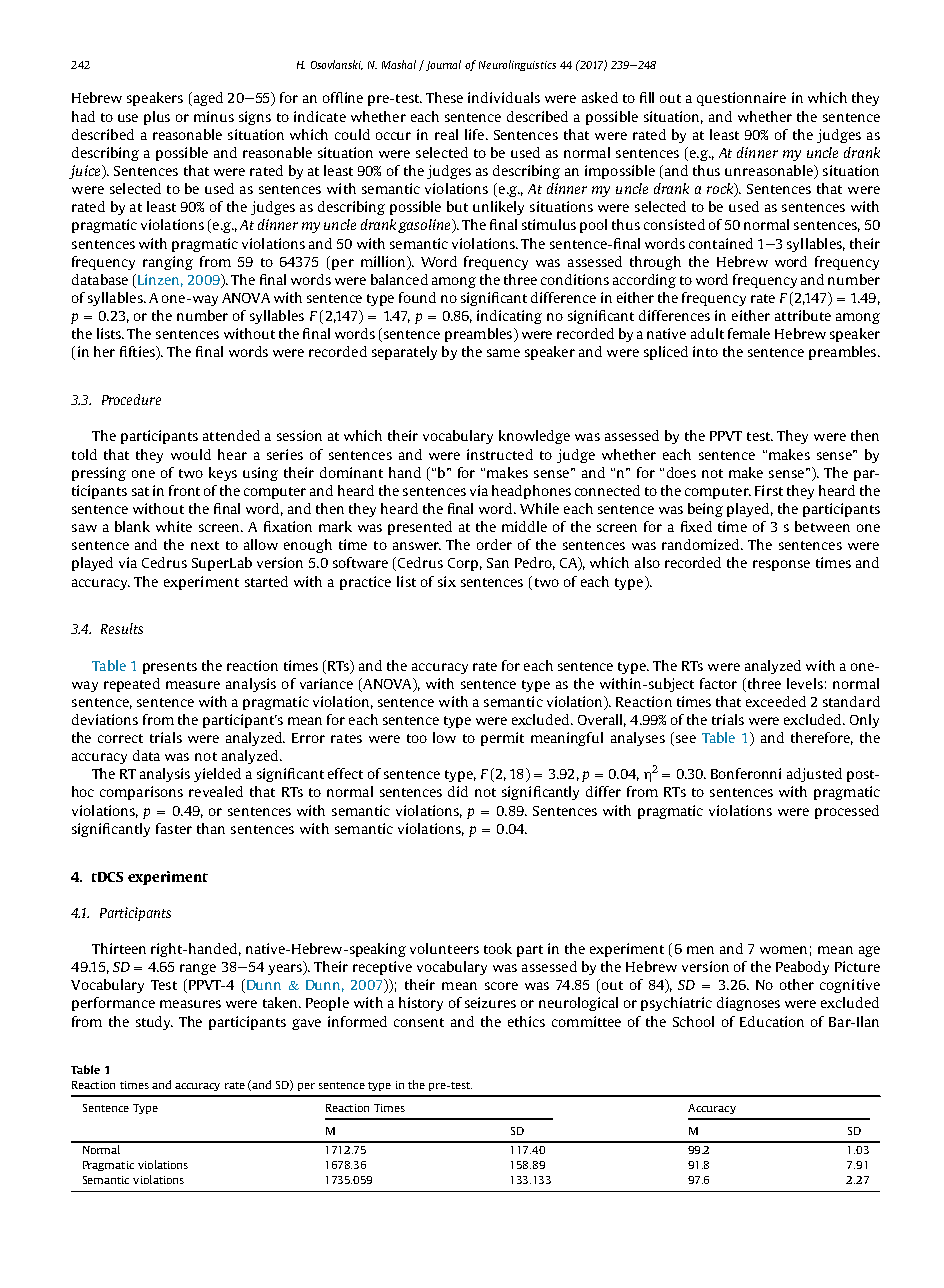  What do you see at coordinates (205, 545) in the page?
I see `next` at bounding box center [205, 545].
